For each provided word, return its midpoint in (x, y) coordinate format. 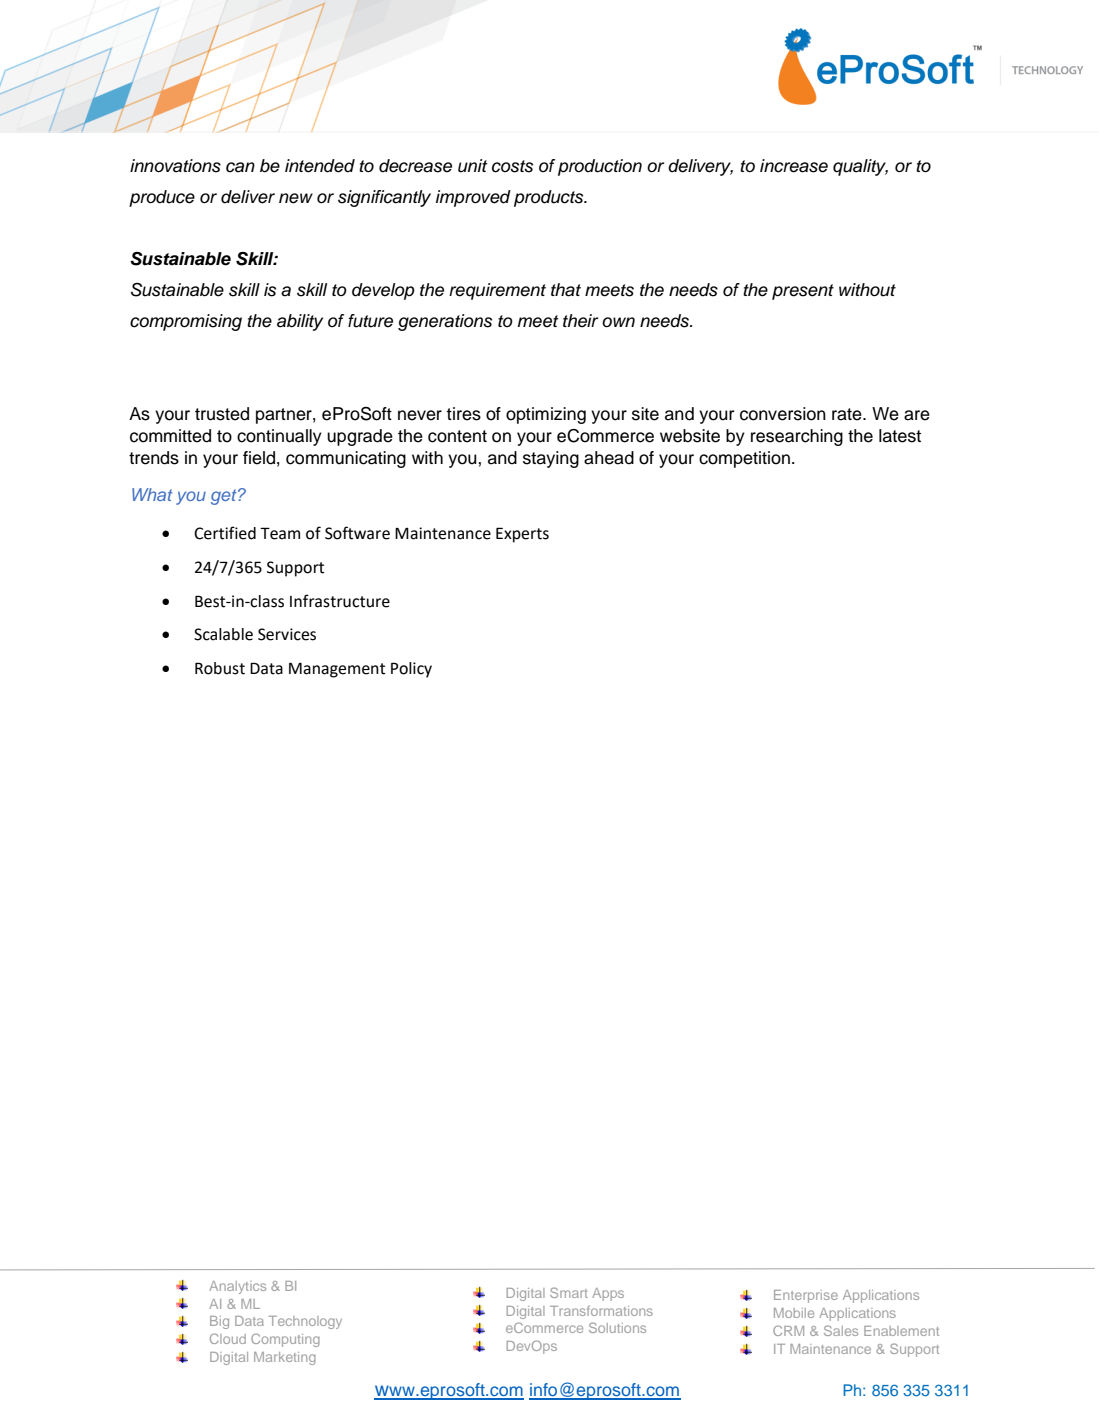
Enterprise (806, 1296)
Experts (522, 535)
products (550, 198)
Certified (225, 533)
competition (744, 459)
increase (794, 166)
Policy (411, 670)
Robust (220, 668)
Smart (569, 1292)
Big (219, 1322)
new (296, 198)
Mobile (794, 1313)
